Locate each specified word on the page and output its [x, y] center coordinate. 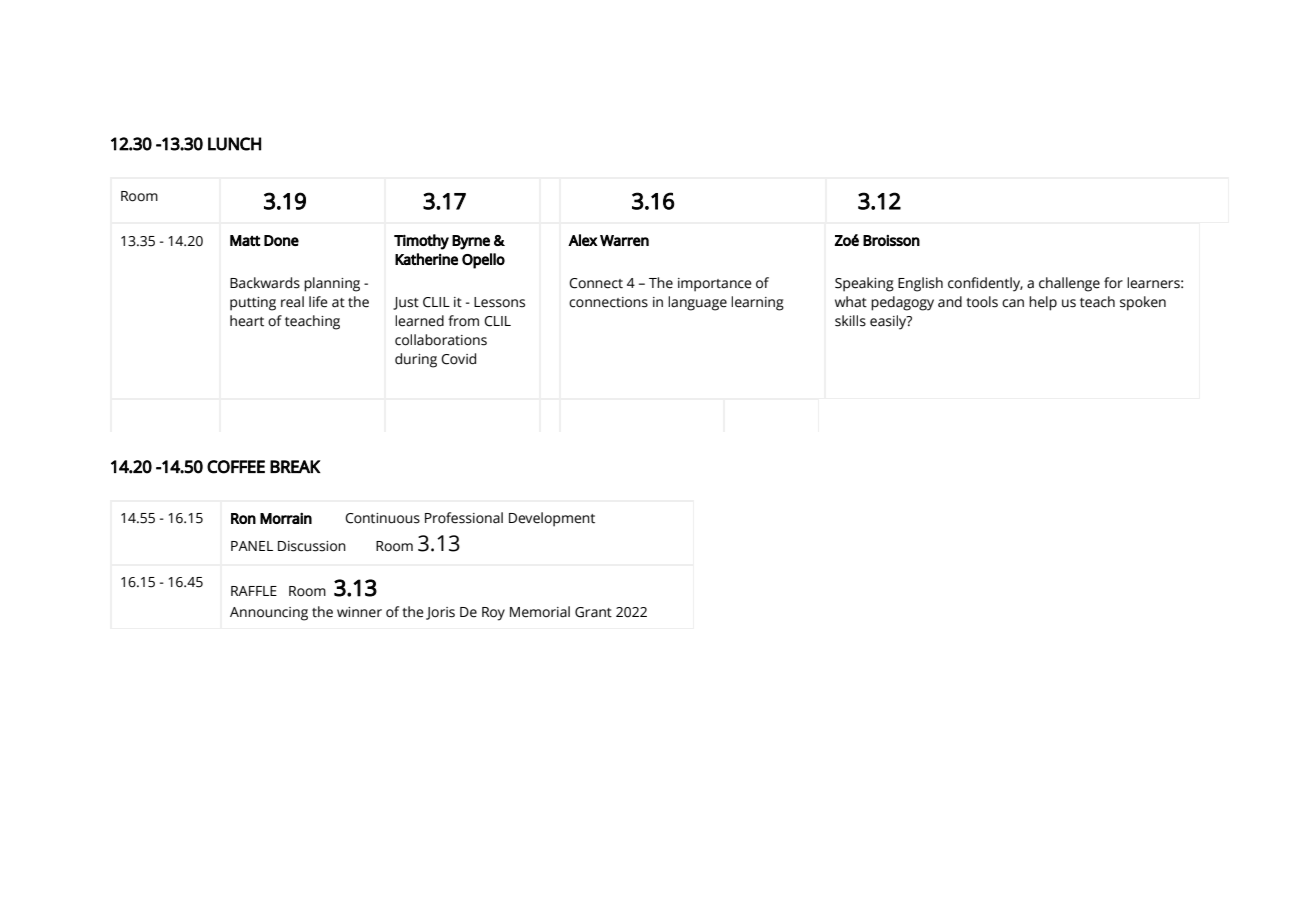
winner [359, 612]
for [1113, 282]
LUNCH [234, 144]
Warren [624, 240]
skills [850, 321]
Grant [593, 612]
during [416, 360]
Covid [458, 359]
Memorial [540, 612]
